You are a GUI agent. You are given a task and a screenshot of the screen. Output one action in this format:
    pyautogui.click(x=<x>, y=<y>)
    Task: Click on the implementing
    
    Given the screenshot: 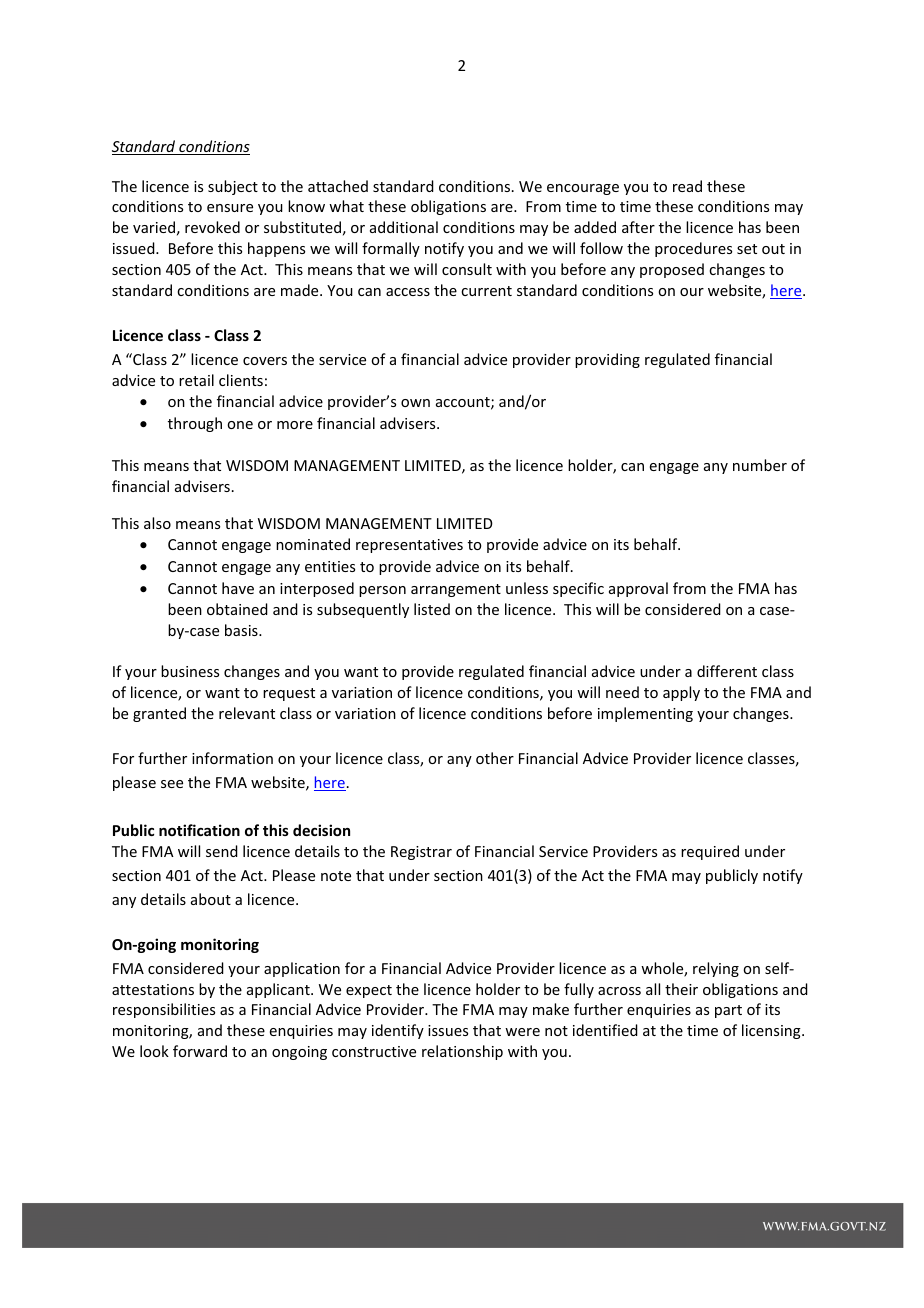 What is the action you would take?
    pyautogui.click(x=645, y=714)
